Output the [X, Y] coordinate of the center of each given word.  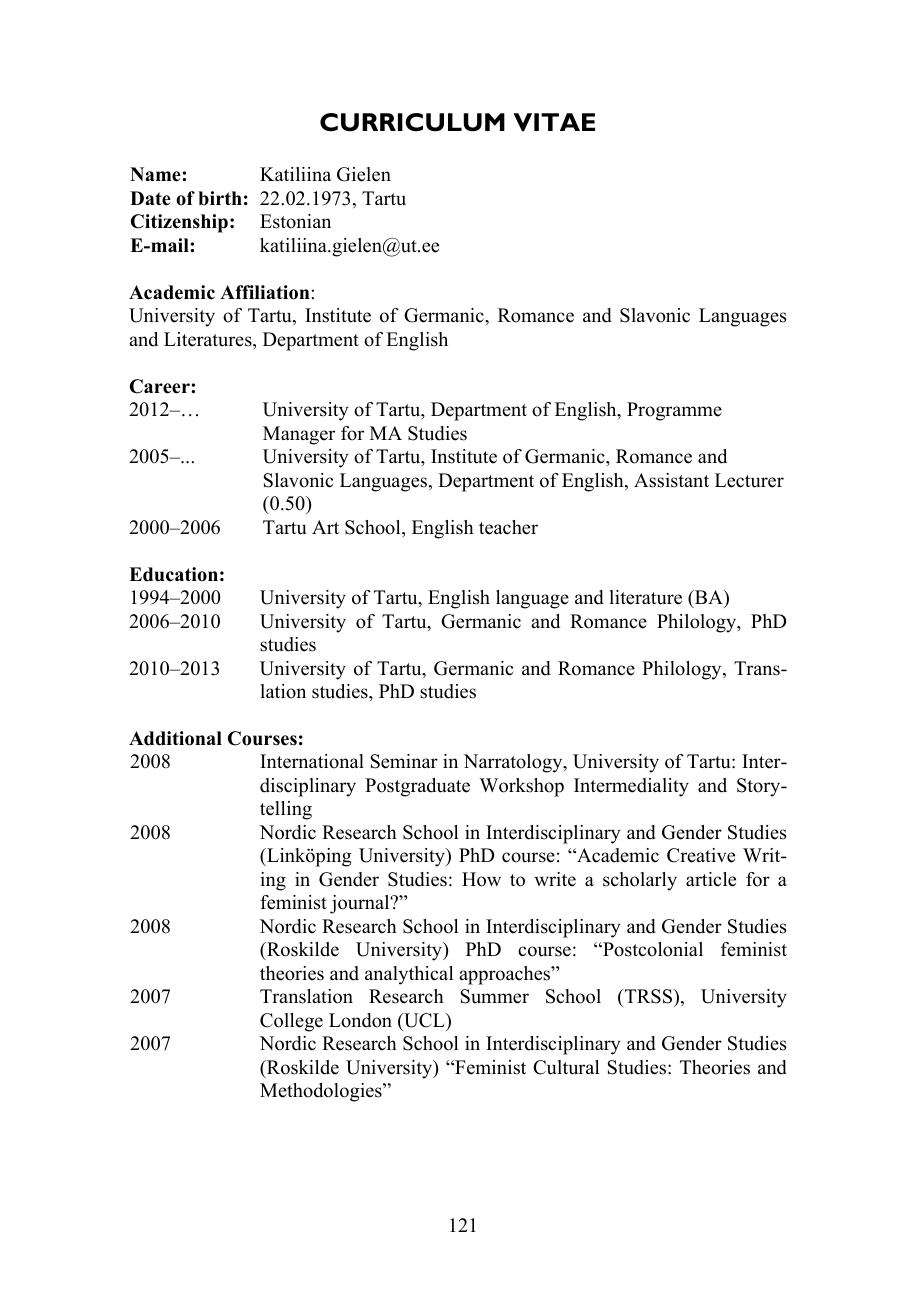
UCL [424, 1020]
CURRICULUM [412, 122]
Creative [701, 855]
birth [220, 198]
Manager [299, 435]
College [291, 1022]
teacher [508, 527]
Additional [175, 738]
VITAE [554, 122]
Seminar [404, 761]
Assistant [671, 480]
